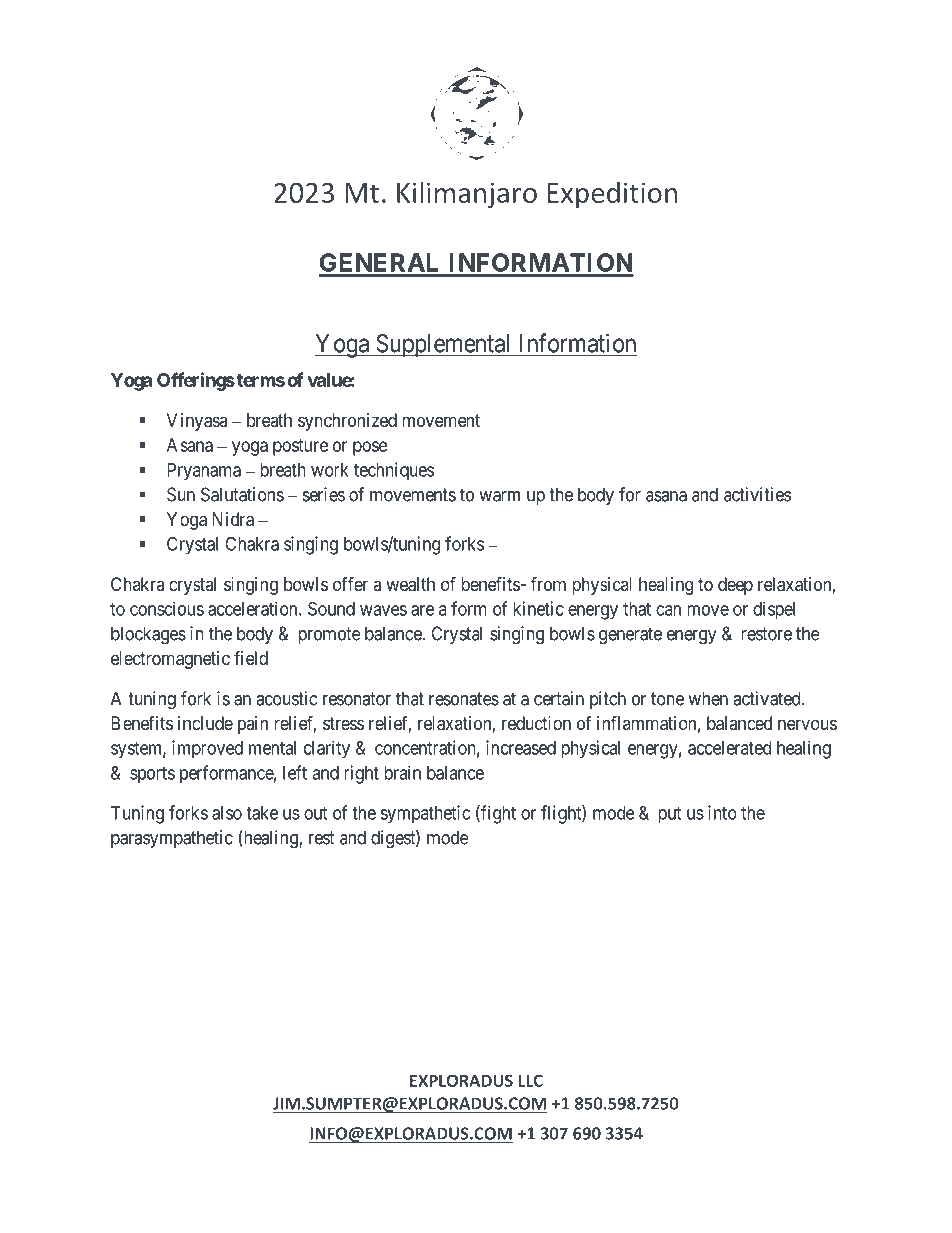  Describe the element at coordinates (612, 195) in the image. I see `Expedition` at that location.
